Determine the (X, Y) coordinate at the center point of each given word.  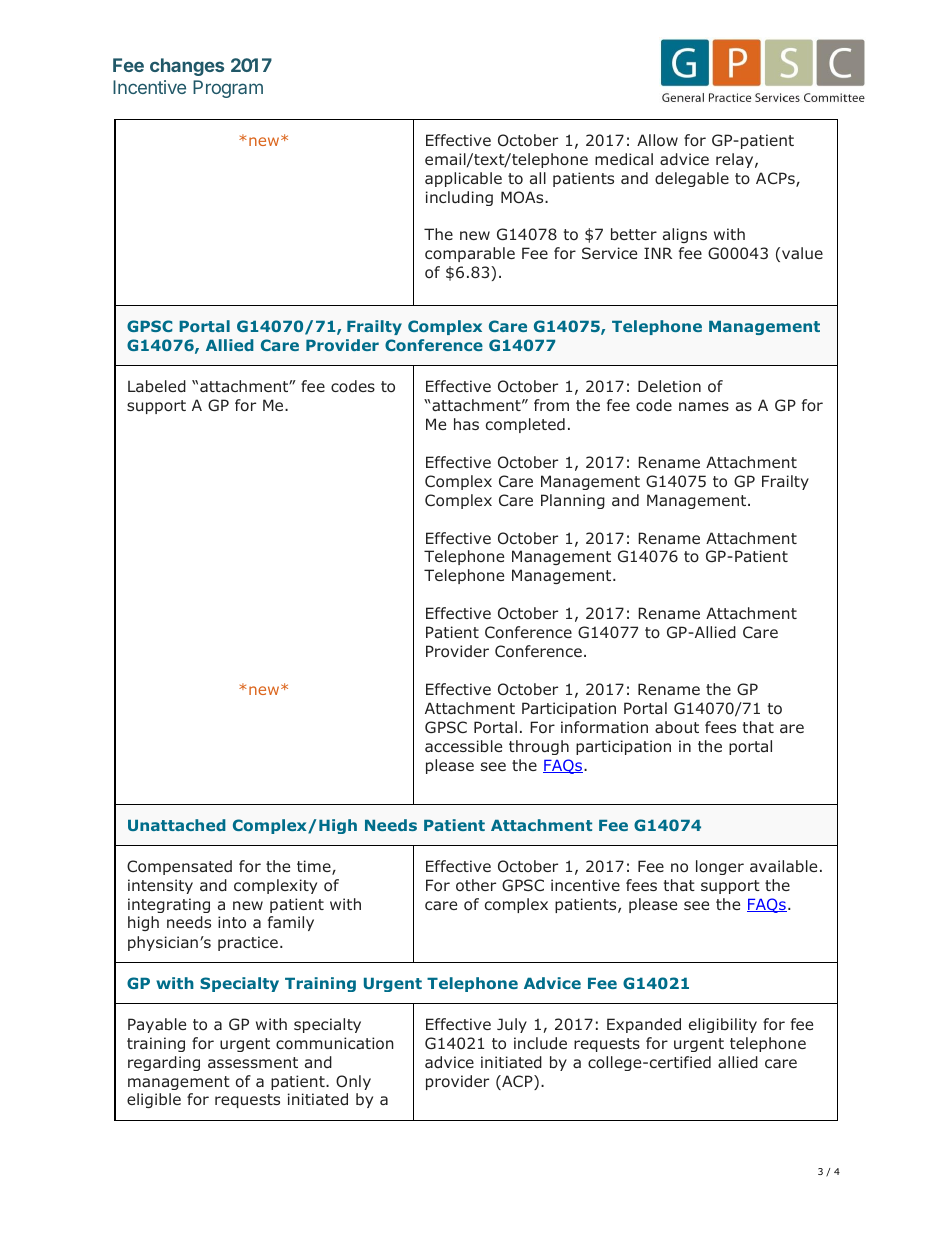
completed (525, 425)
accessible (463, 746)
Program (228, 89)
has (466, 424)
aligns (685, 235)
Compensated (179, 867)
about (677, 727)
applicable (463, 179)
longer (720, 867)
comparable (470, 254)
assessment (253, 1062)
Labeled (157, 386)
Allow (657, 140)
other (476, 885)
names (704, 406)
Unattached (177, 825)
